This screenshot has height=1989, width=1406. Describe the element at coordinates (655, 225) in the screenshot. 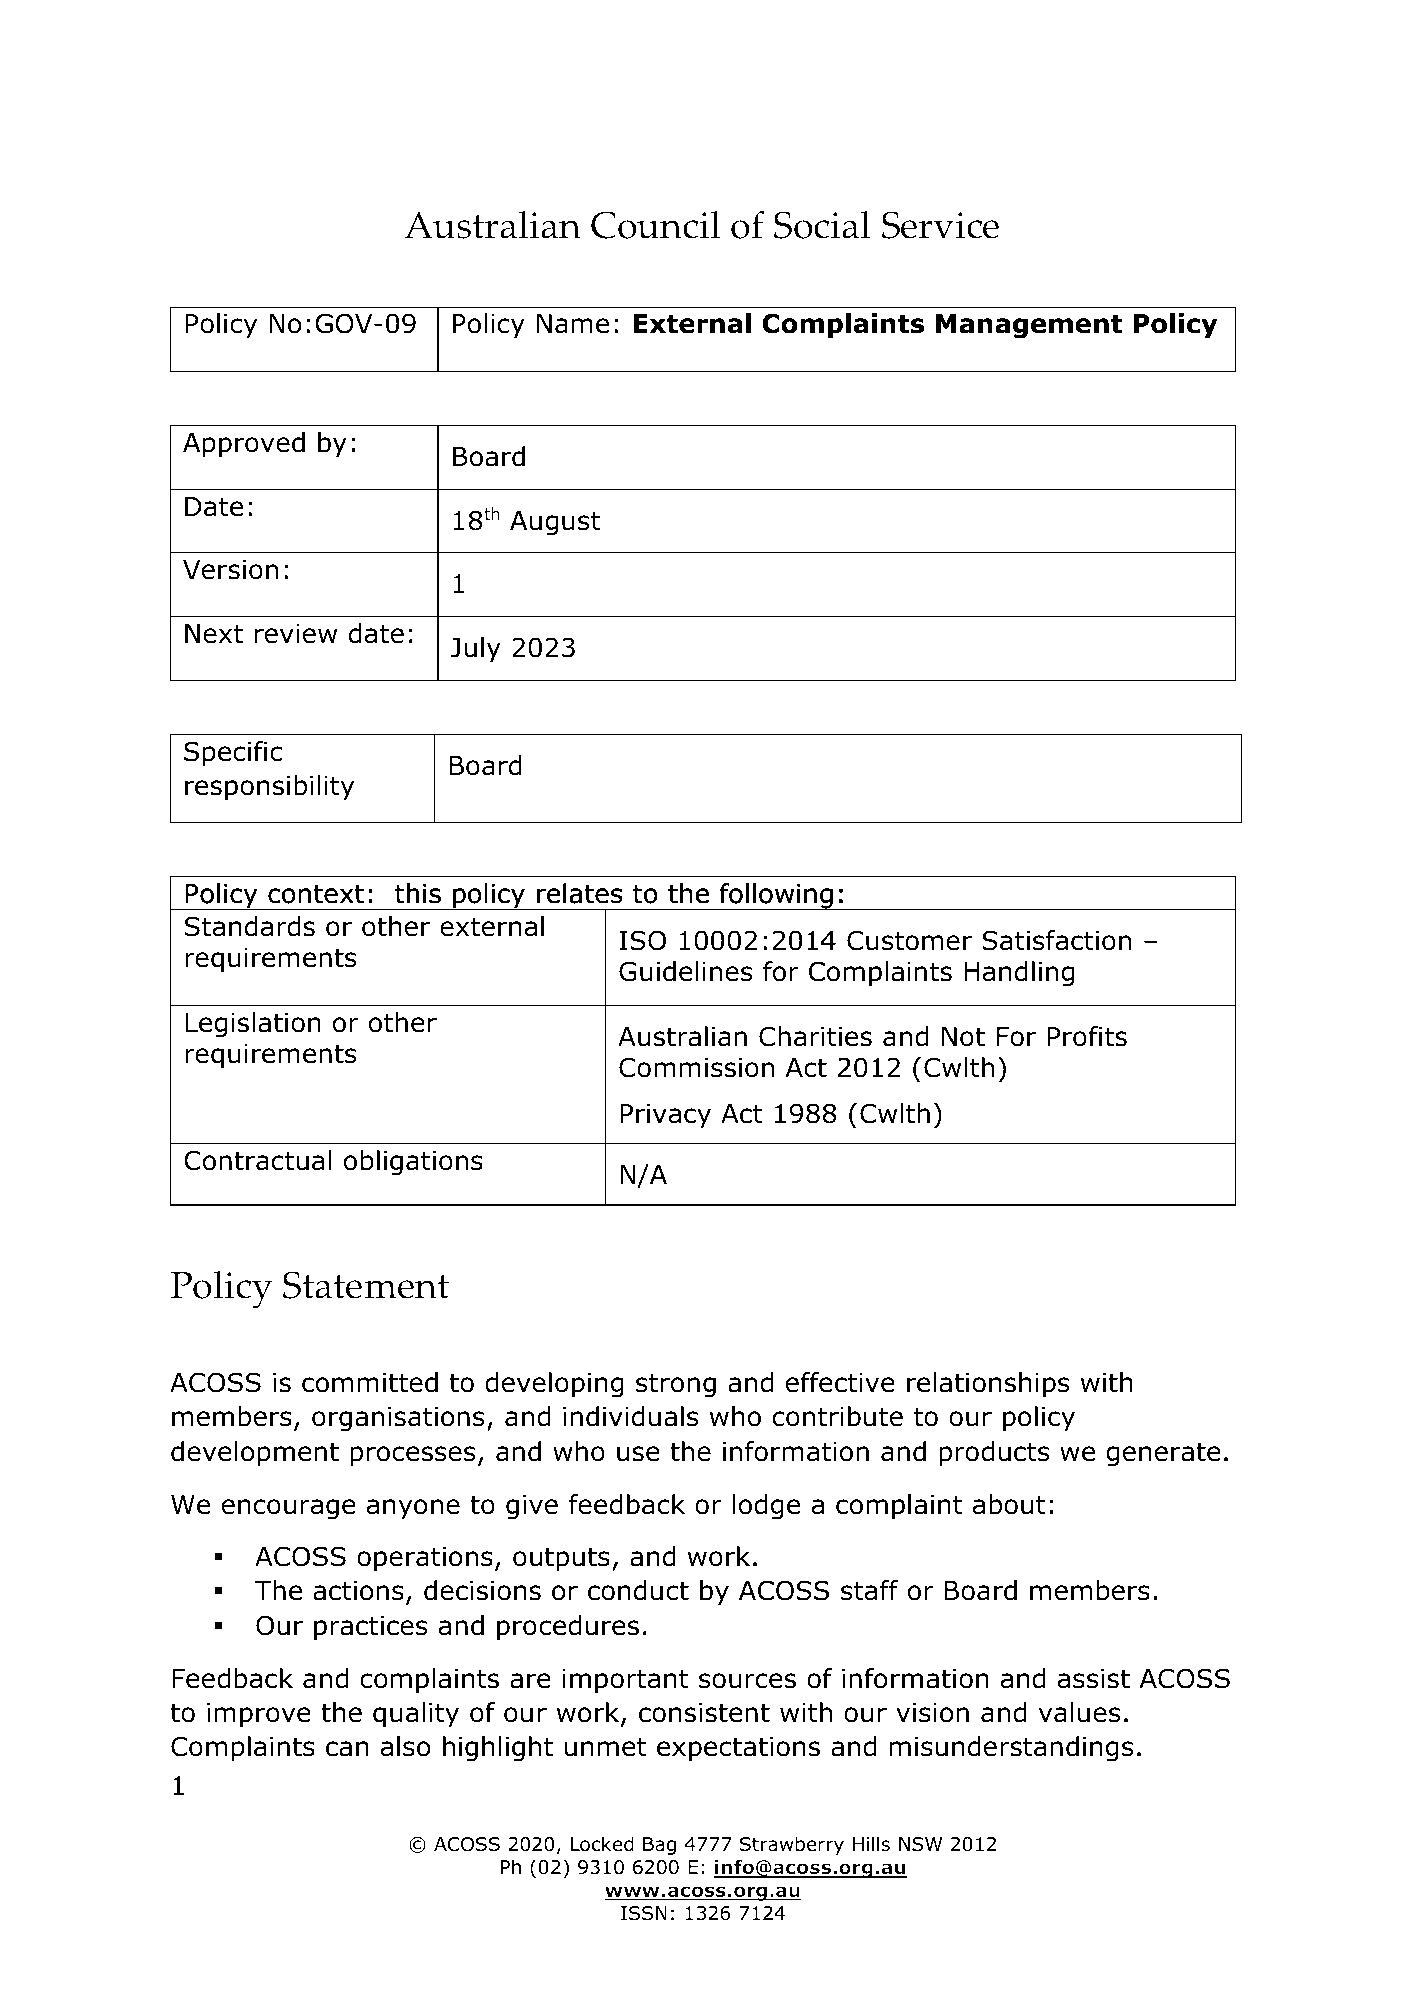

I see `Council` at that location.
